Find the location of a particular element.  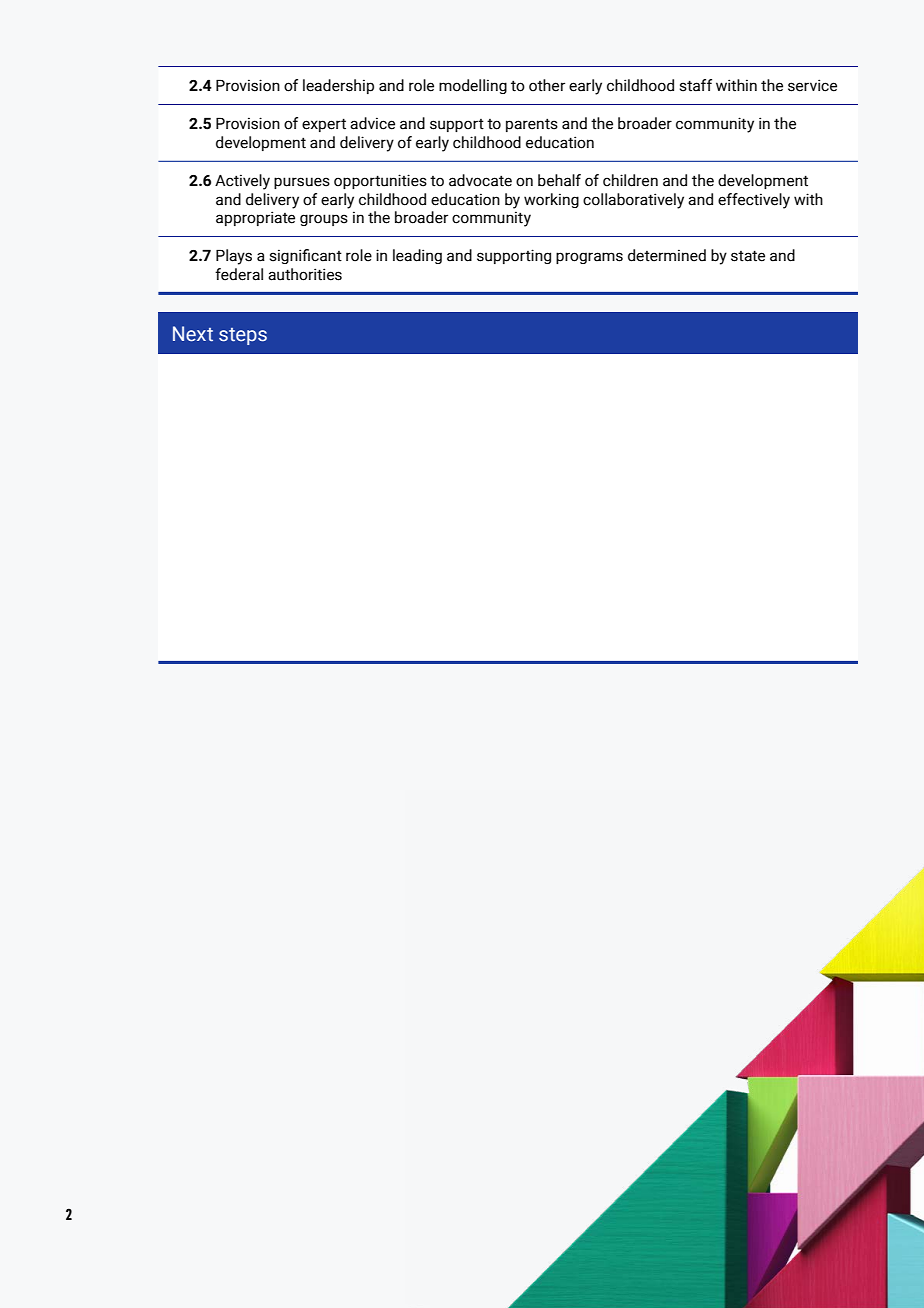

programs is located at coordinates (589, 258).
